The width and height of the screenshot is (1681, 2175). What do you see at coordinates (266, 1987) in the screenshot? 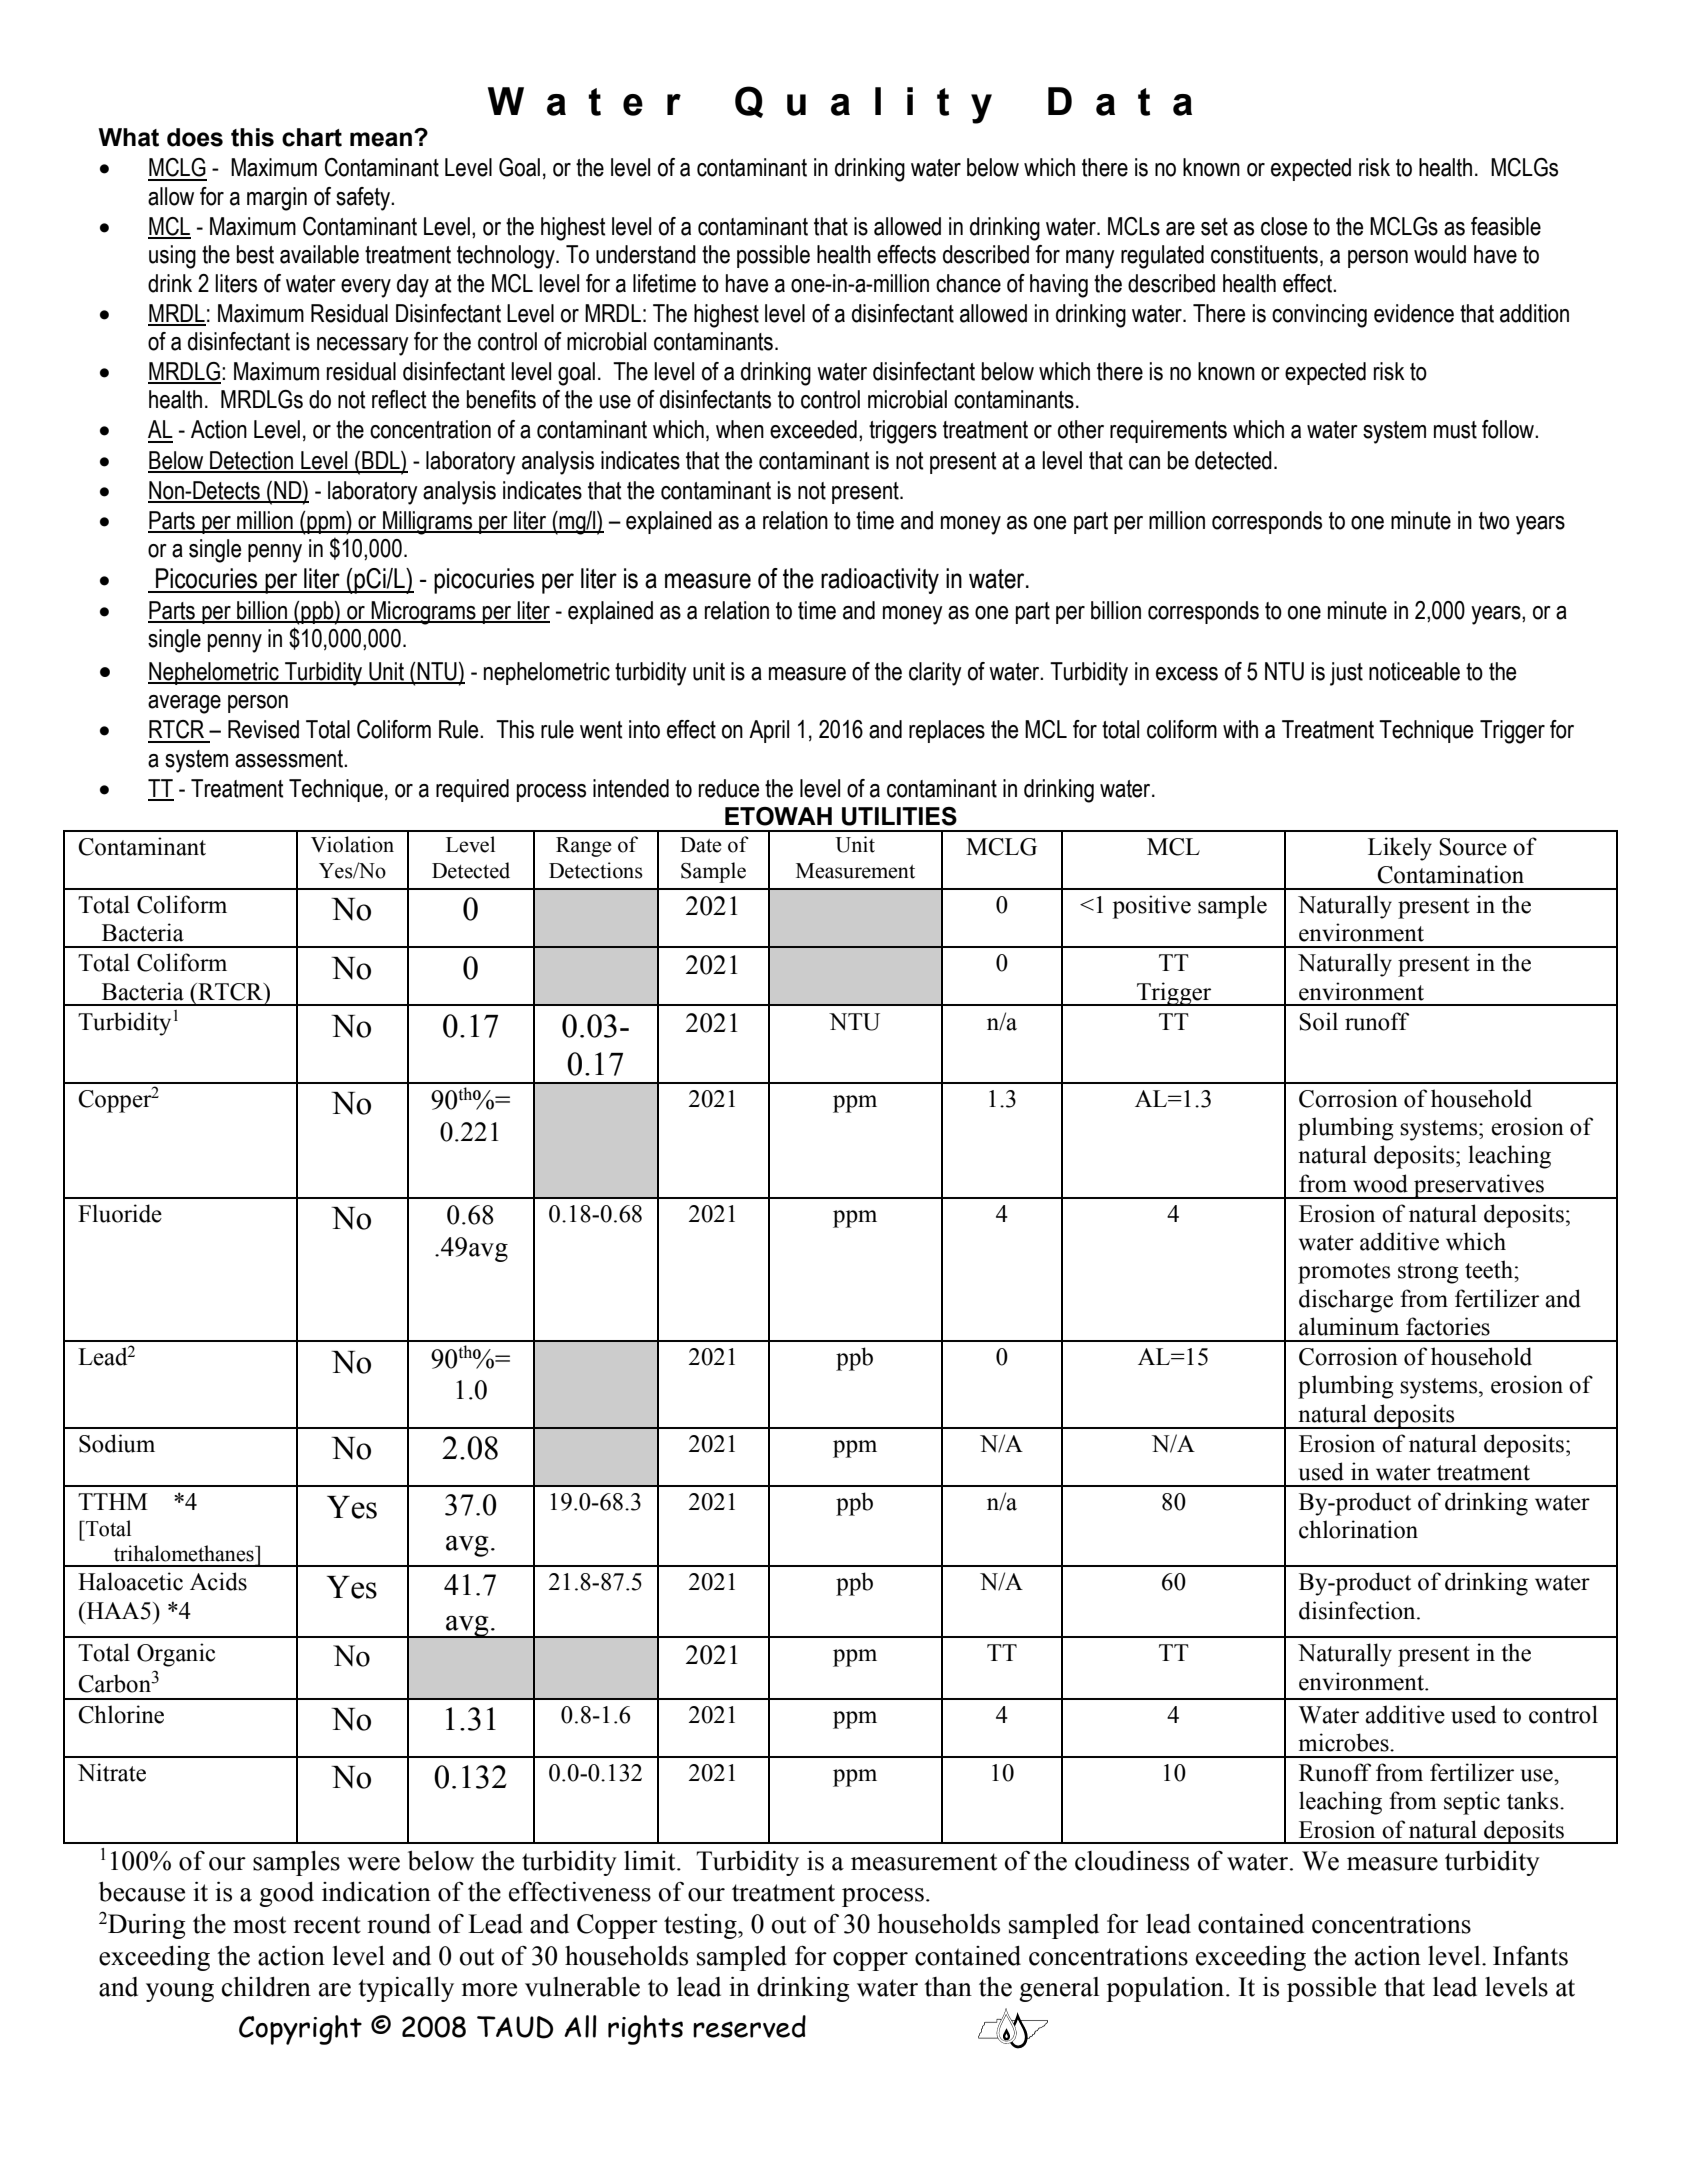
I see `children` at bounding box center [266, 1987].
